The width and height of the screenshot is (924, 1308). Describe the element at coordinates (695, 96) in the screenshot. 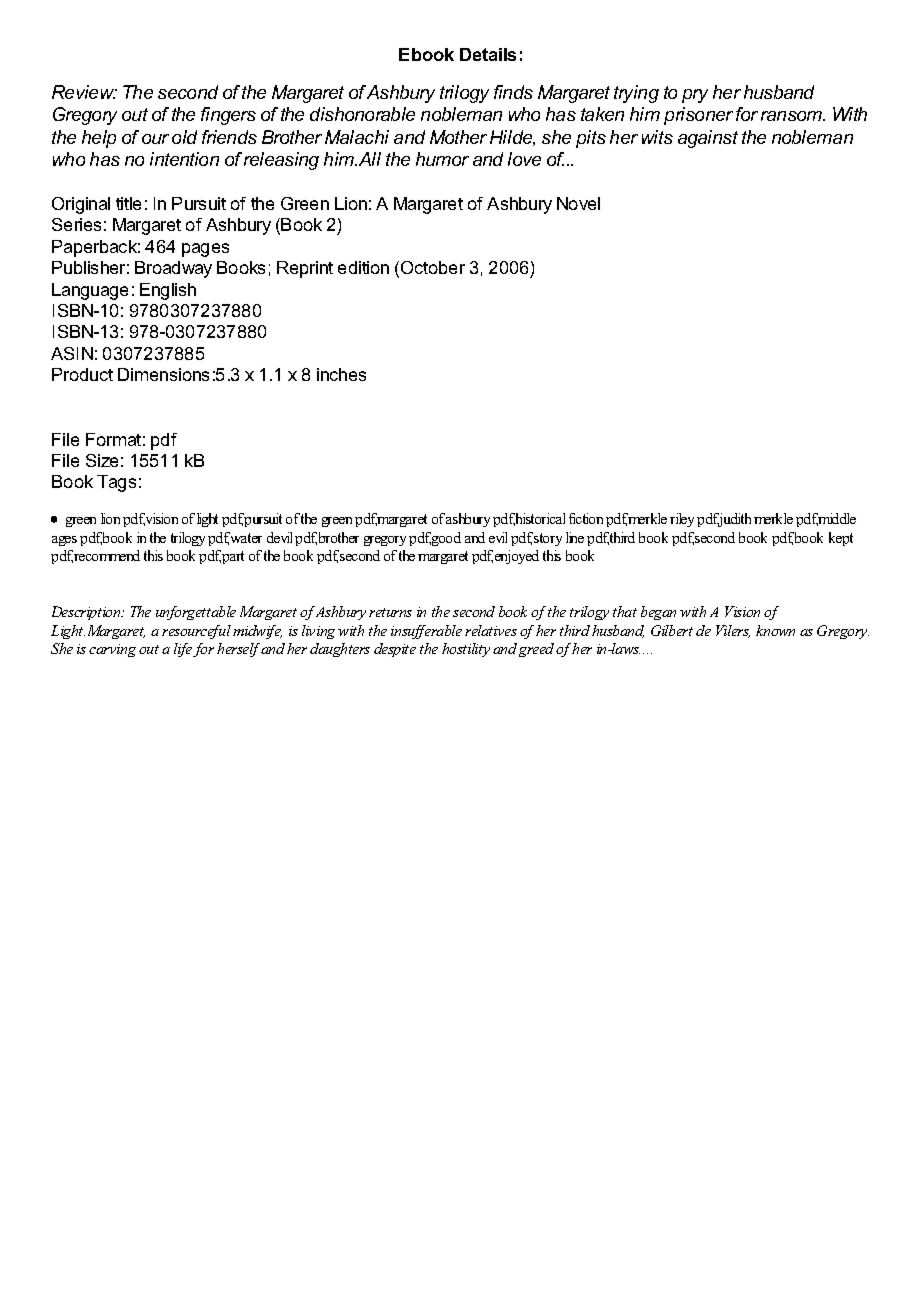

I see `pry` at that location.
